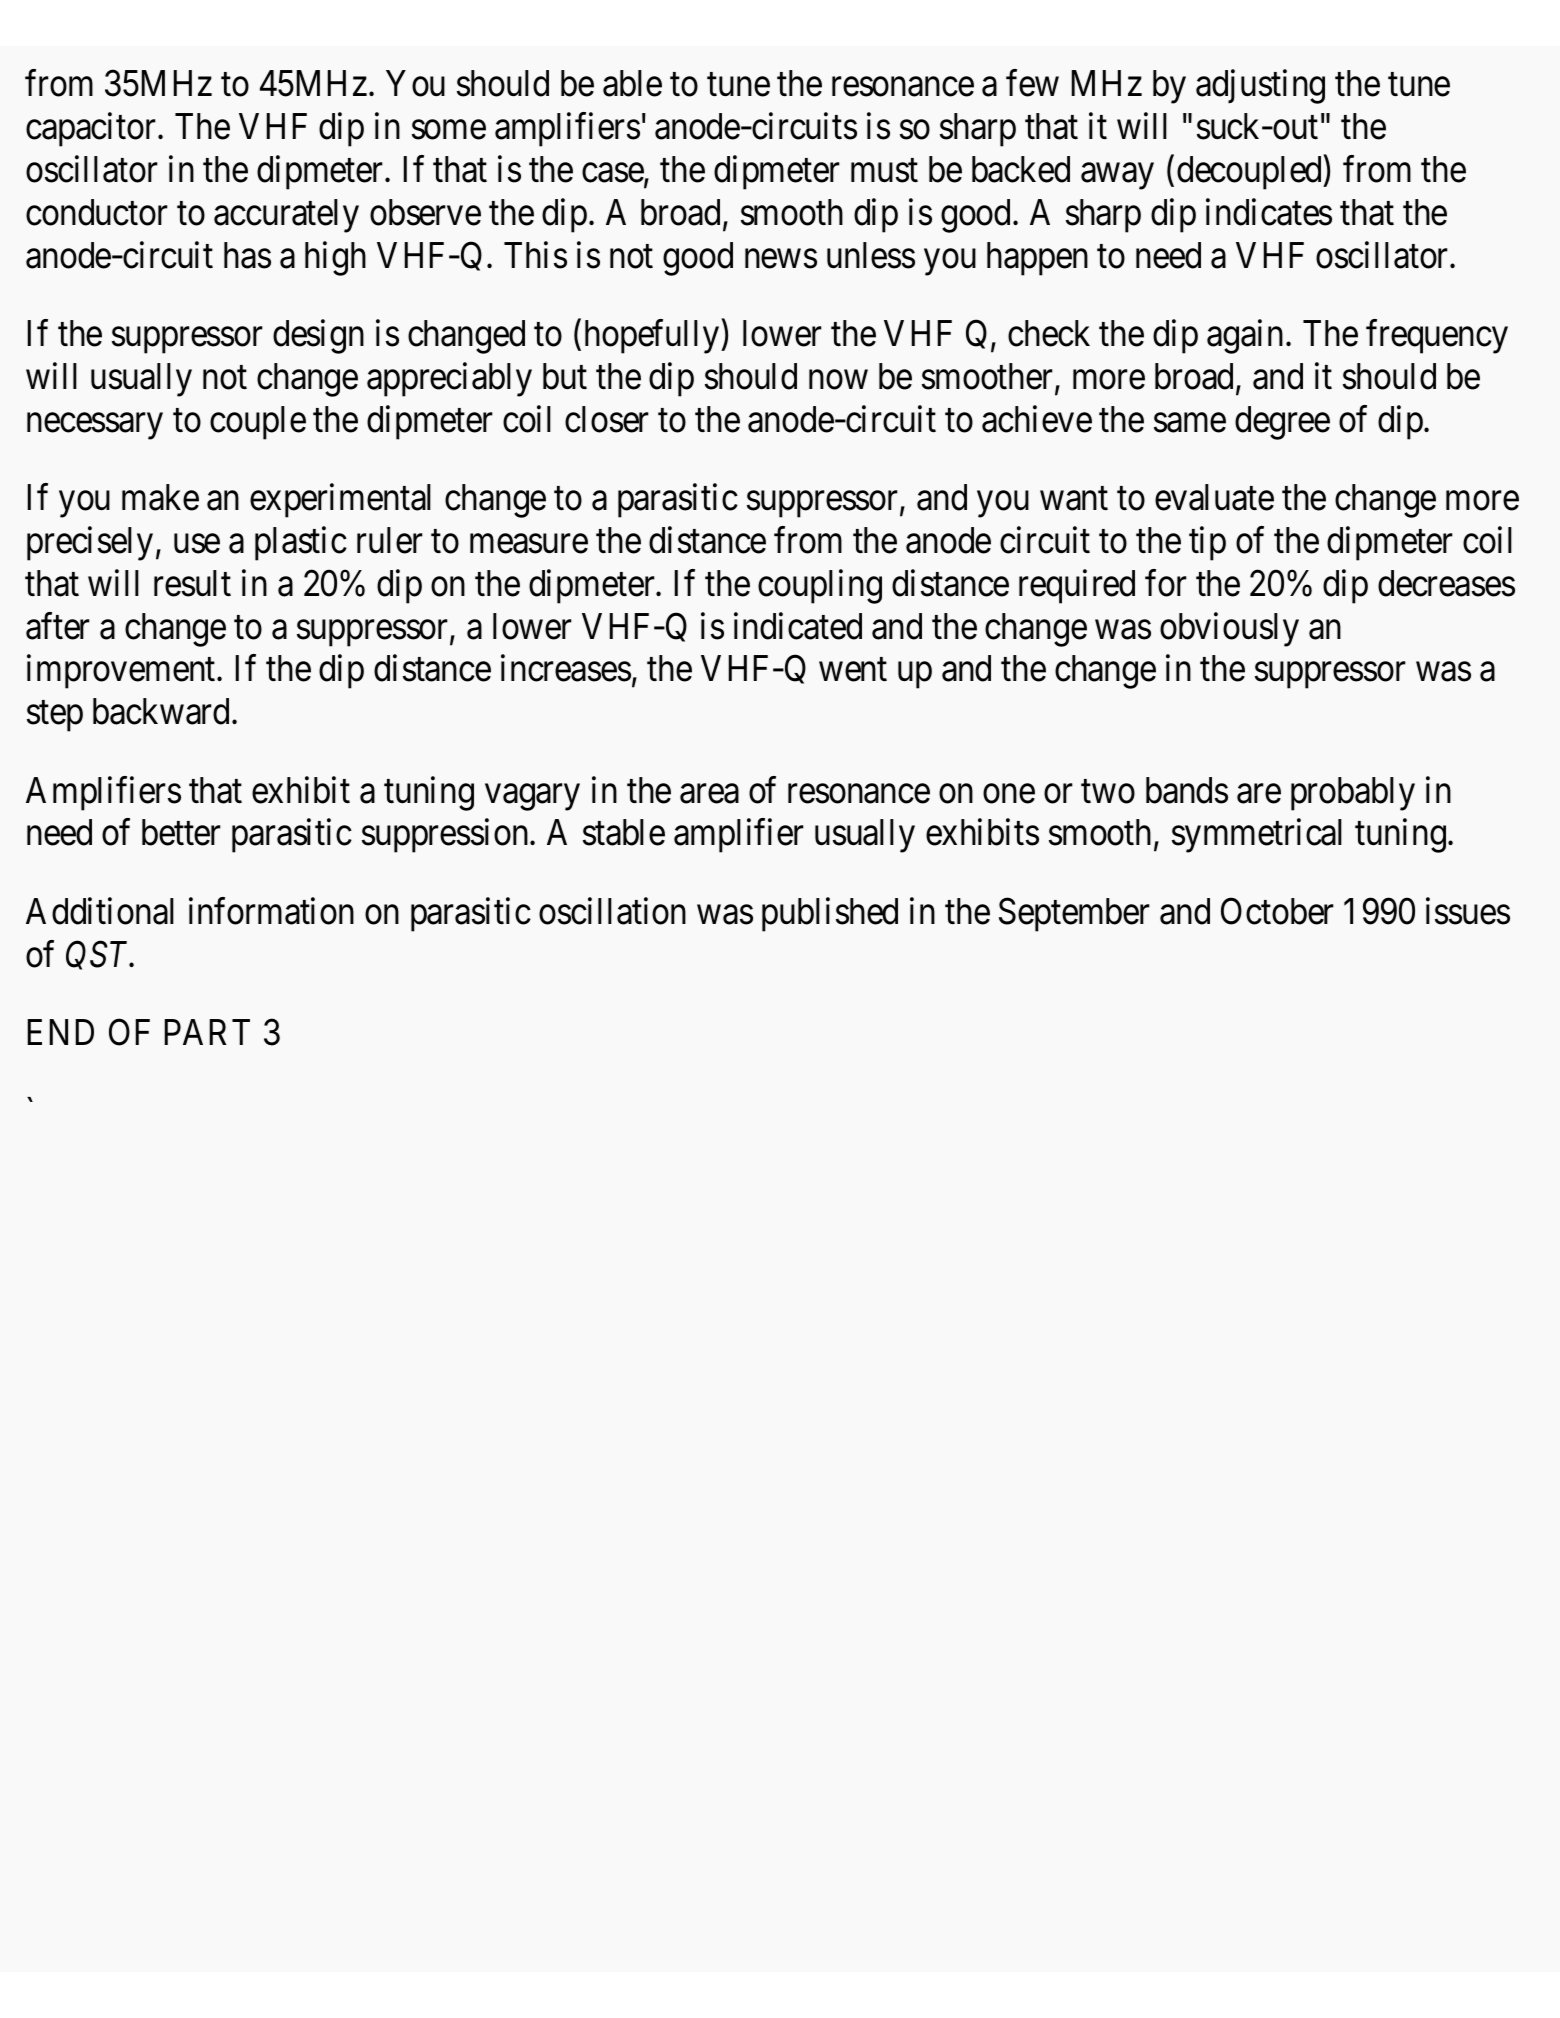  Describe the element at coordinates (607, 419) in the screenshot. I see `closer` at that location.
